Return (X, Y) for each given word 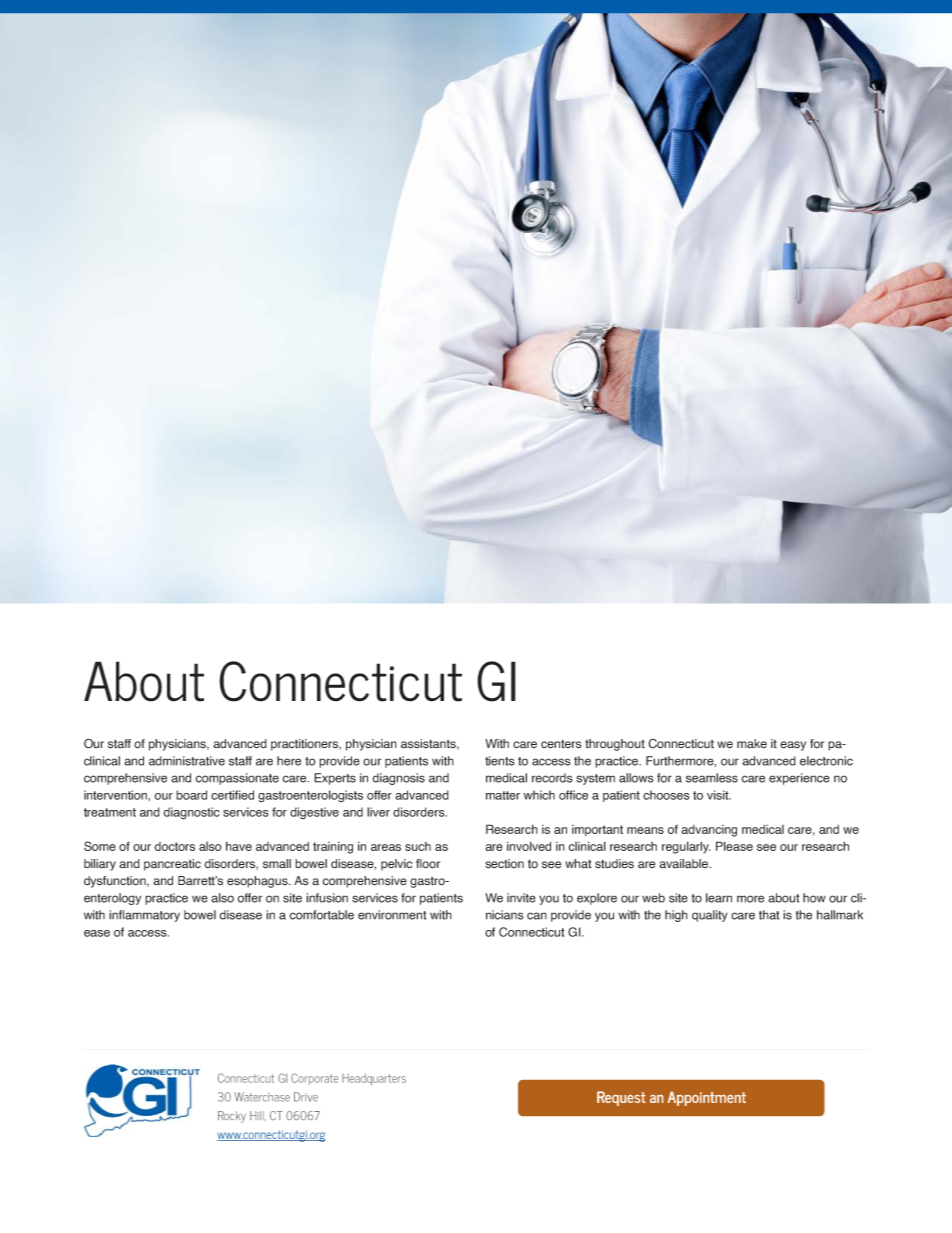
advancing (709, 831)
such (418, 846)
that (769, 915)
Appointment (707, 1098)
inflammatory (144, 916)
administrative (187, 761)
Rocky (232, 1117)
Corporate (314, 1079)
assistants (429, 744)
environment (392, 915)
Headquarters (374, 1079)
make (752, 744)
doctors (174, 846)
